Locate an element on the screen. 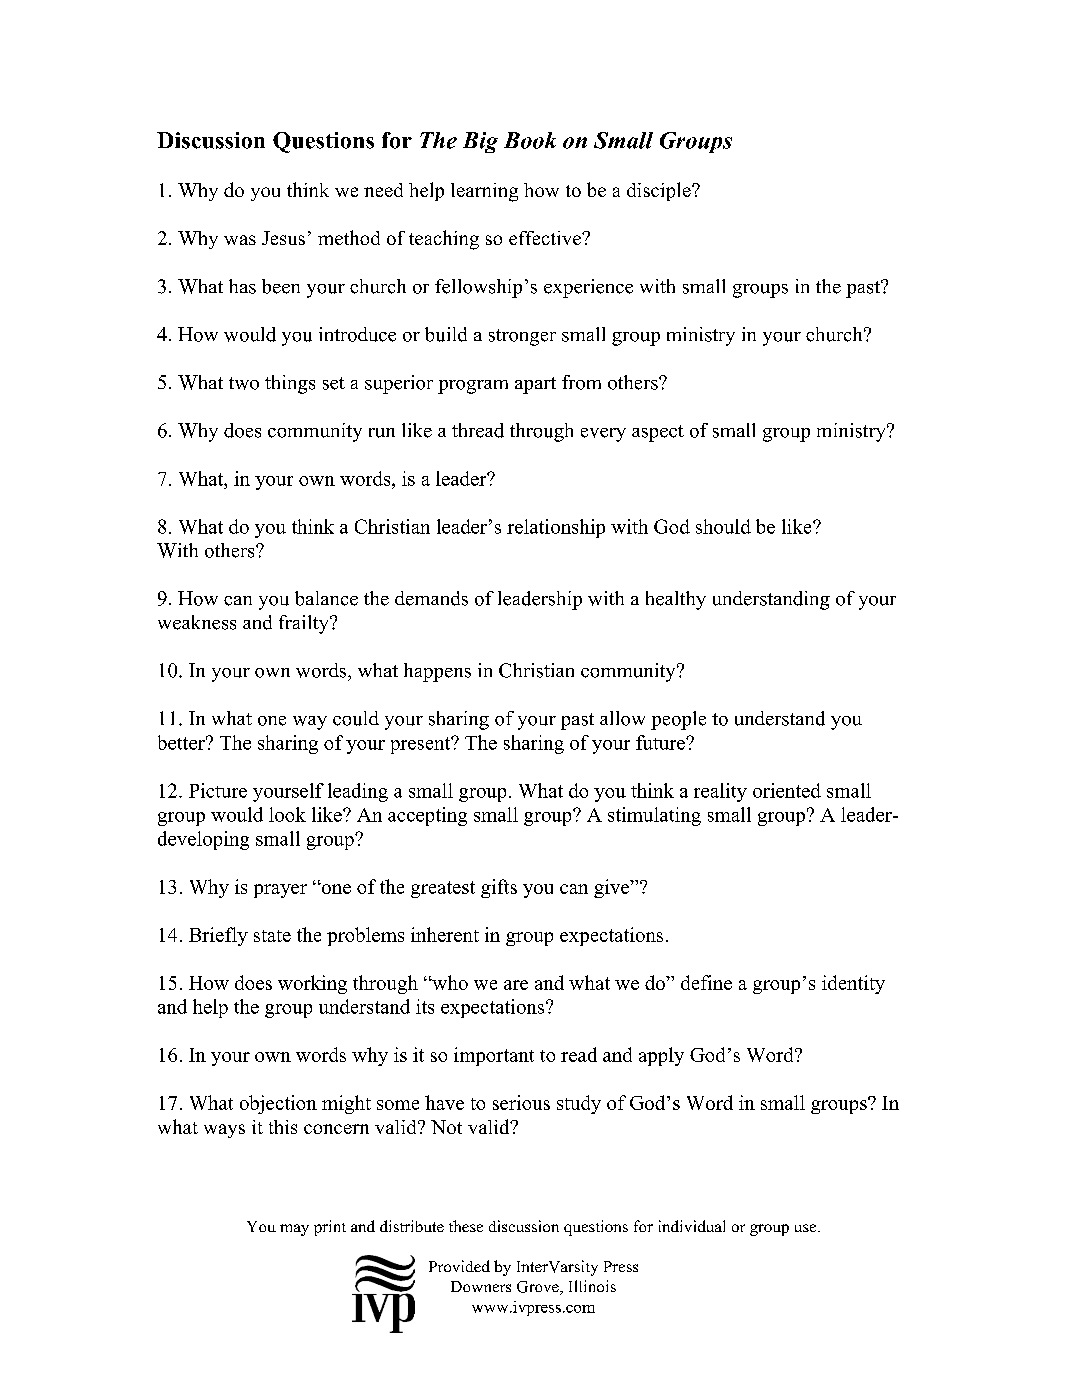 Image resolution: width=1066 pixels, height=1379 pixels. individual is located at coordinates (692, 1226).
